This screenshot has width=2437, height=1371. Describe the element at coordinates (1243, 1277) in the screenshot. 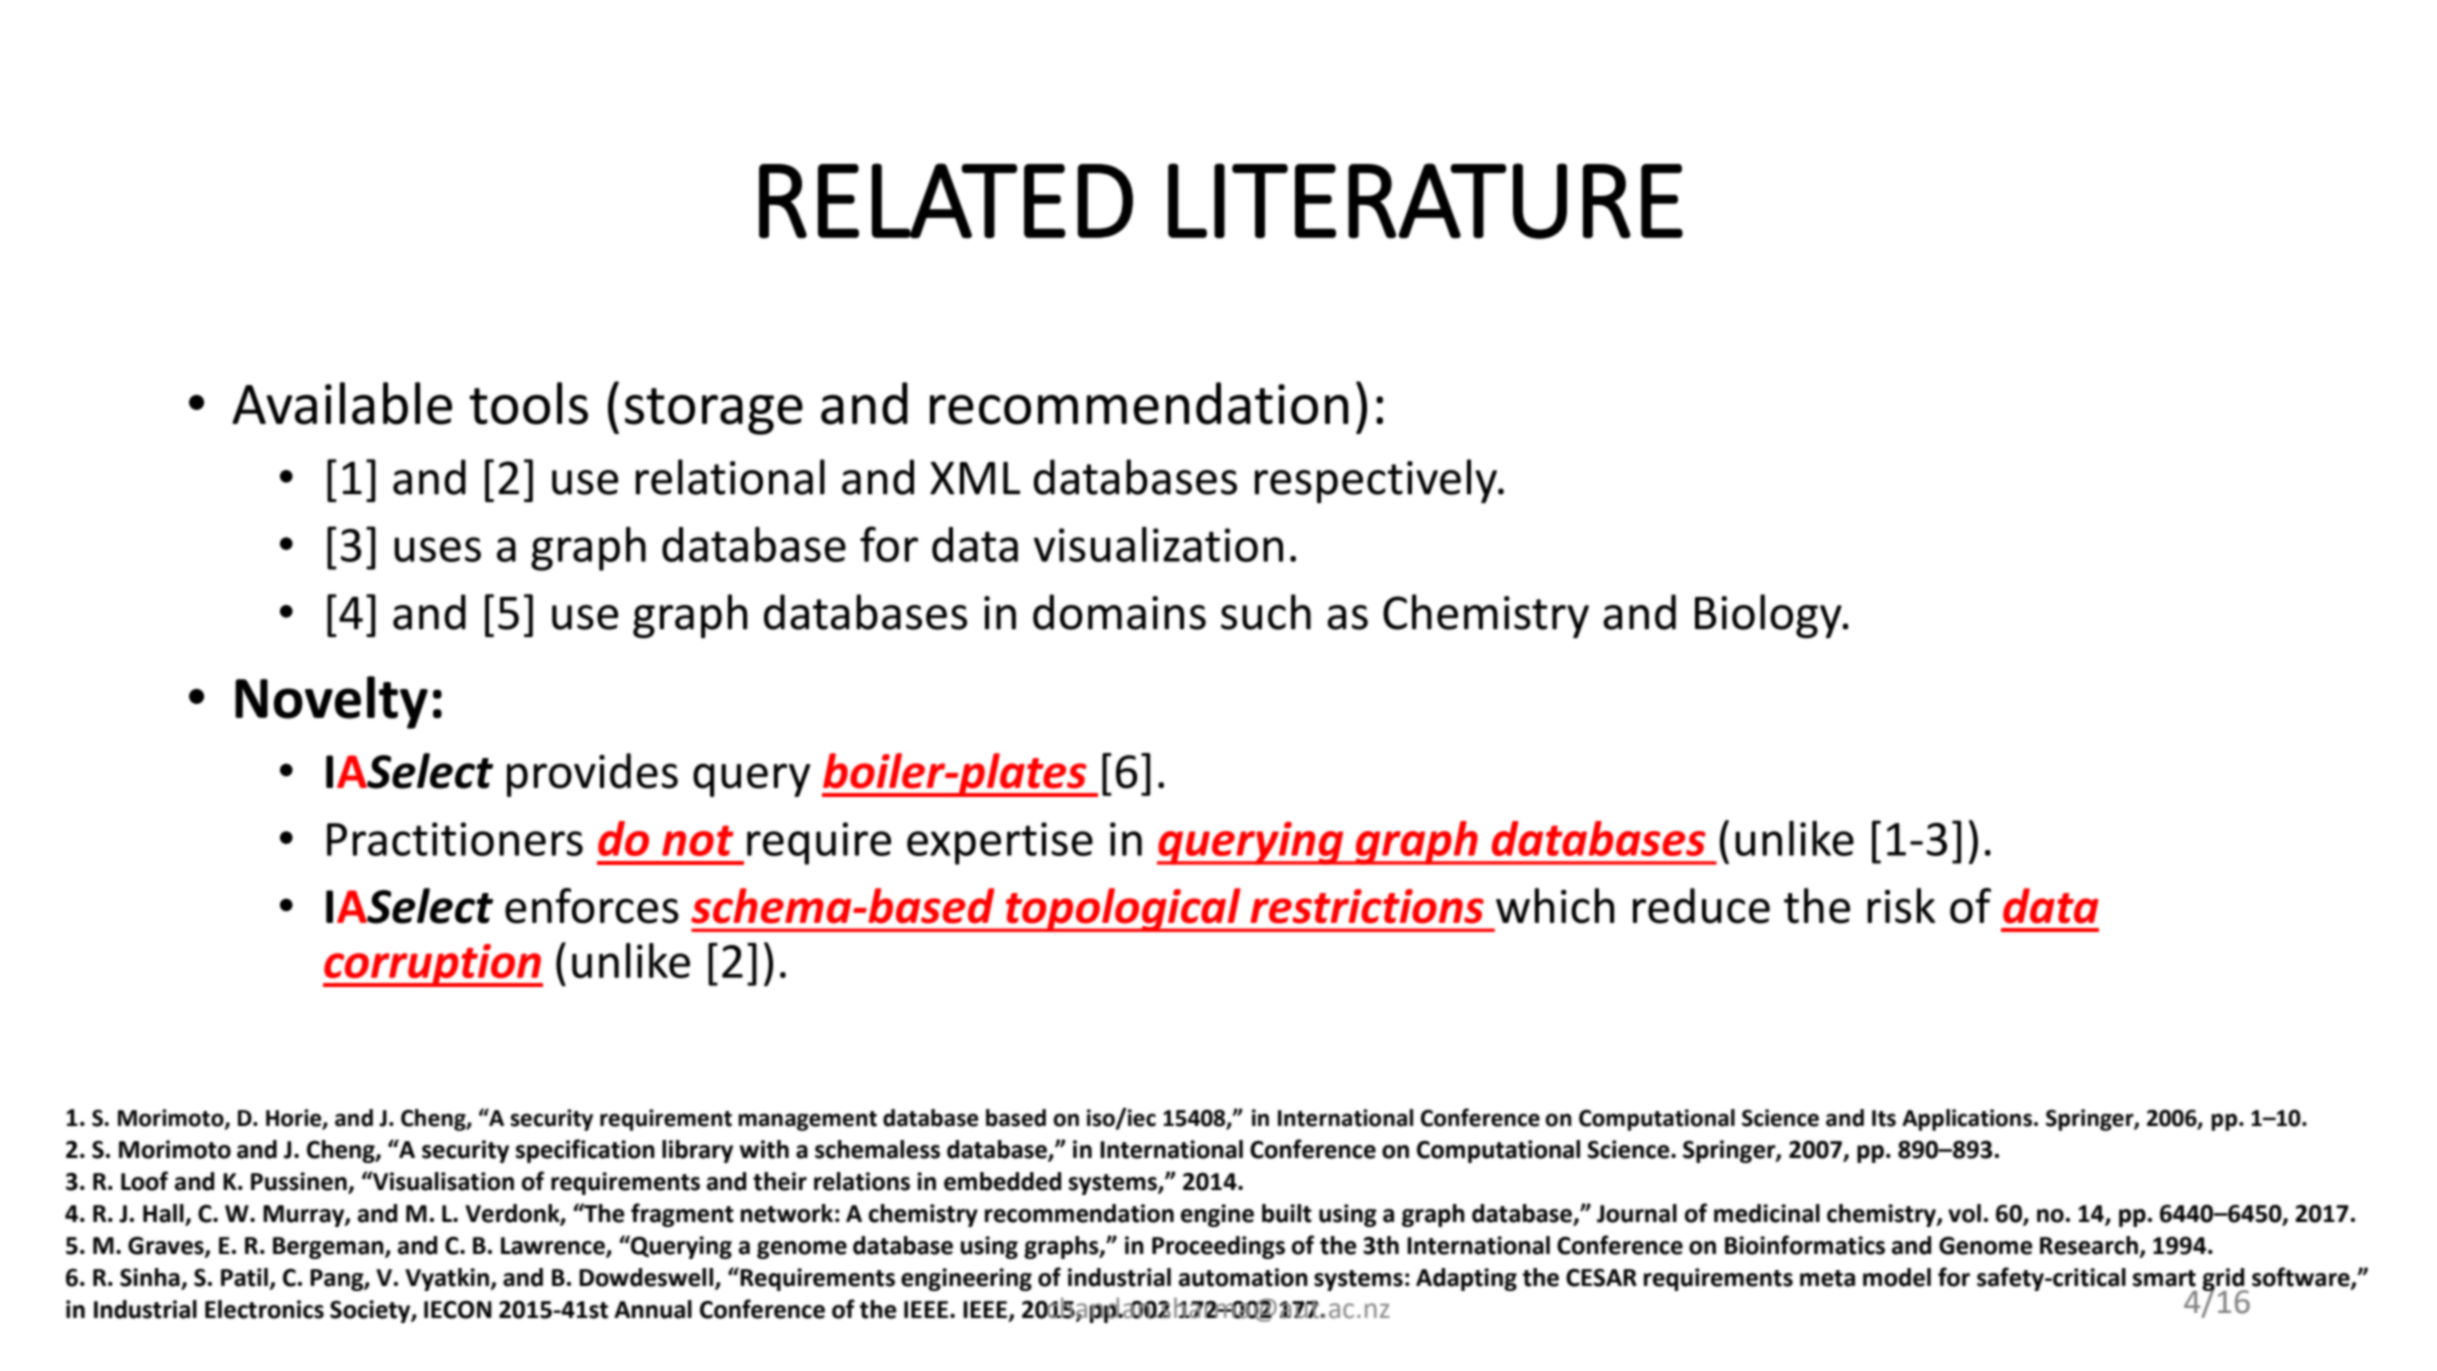

I see `automation` at that location.
